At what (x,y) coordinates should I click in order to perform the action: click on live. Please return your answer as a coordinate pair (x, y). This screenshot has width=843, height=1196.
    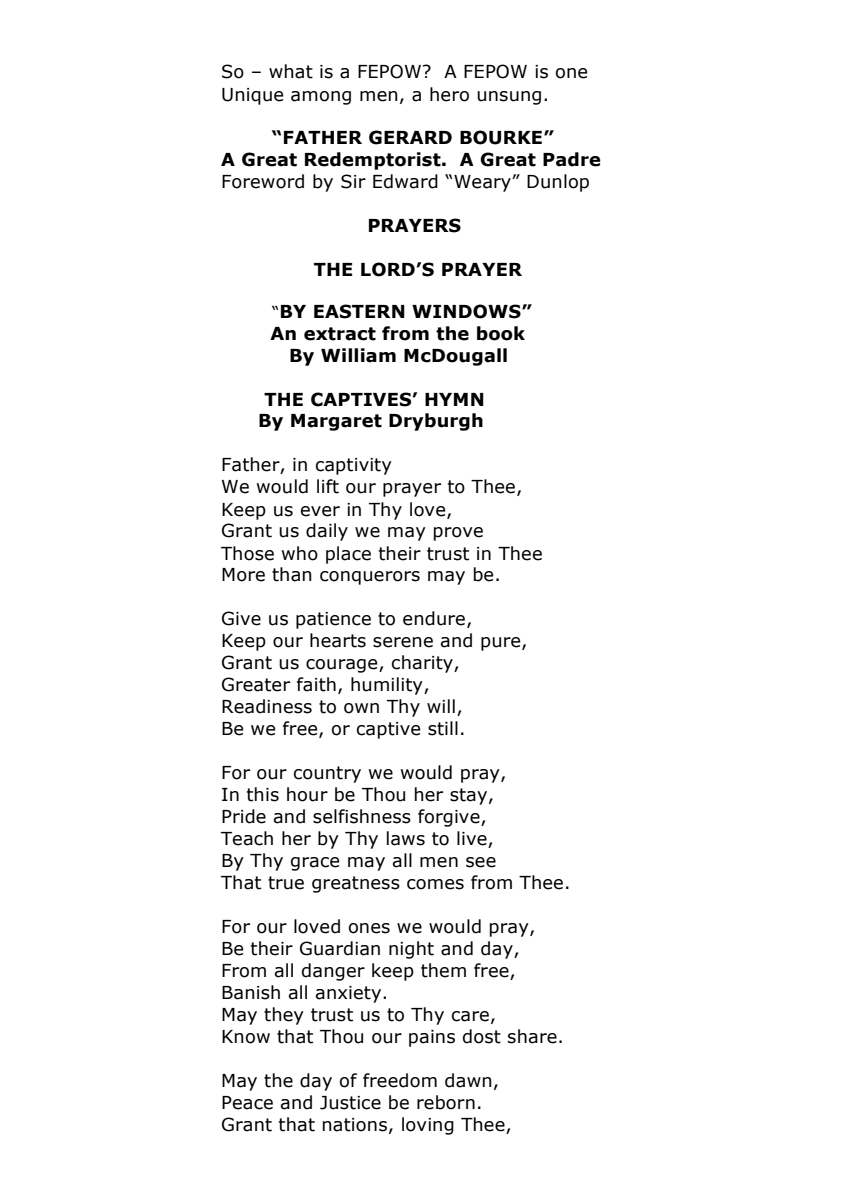
    Looking at the image, I should click on (473, 839).
